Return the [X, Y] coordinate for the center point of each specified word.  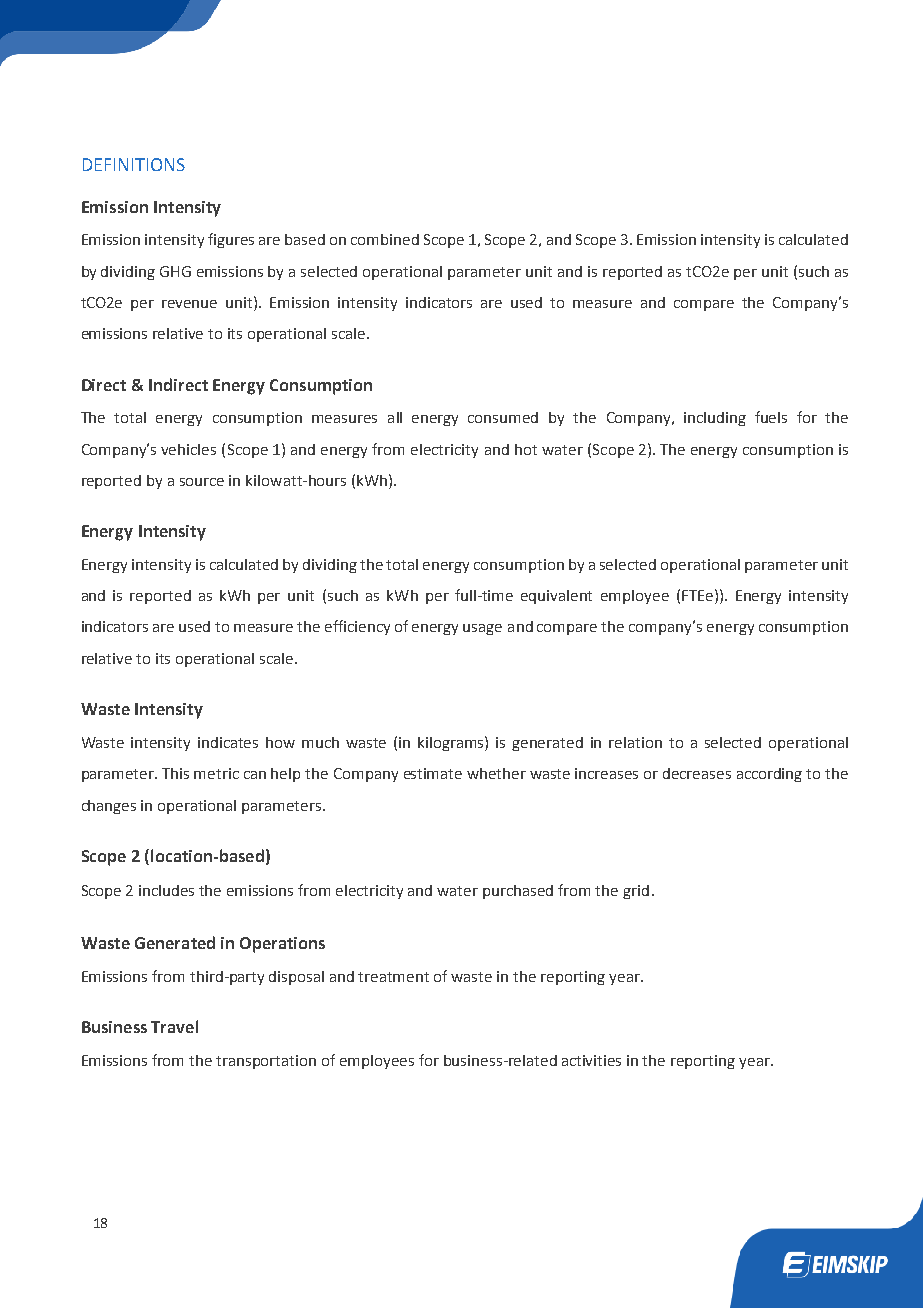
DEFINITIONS [134, 164]
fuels [771, 417]
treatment [393, 977]
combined [385, 239]
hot [526, 449]
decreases [697, 773]
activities [591, 1060]
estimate [433, 773]
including [715, 419]
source [202, 482]
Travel [174, 1026]
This [175, 773]
